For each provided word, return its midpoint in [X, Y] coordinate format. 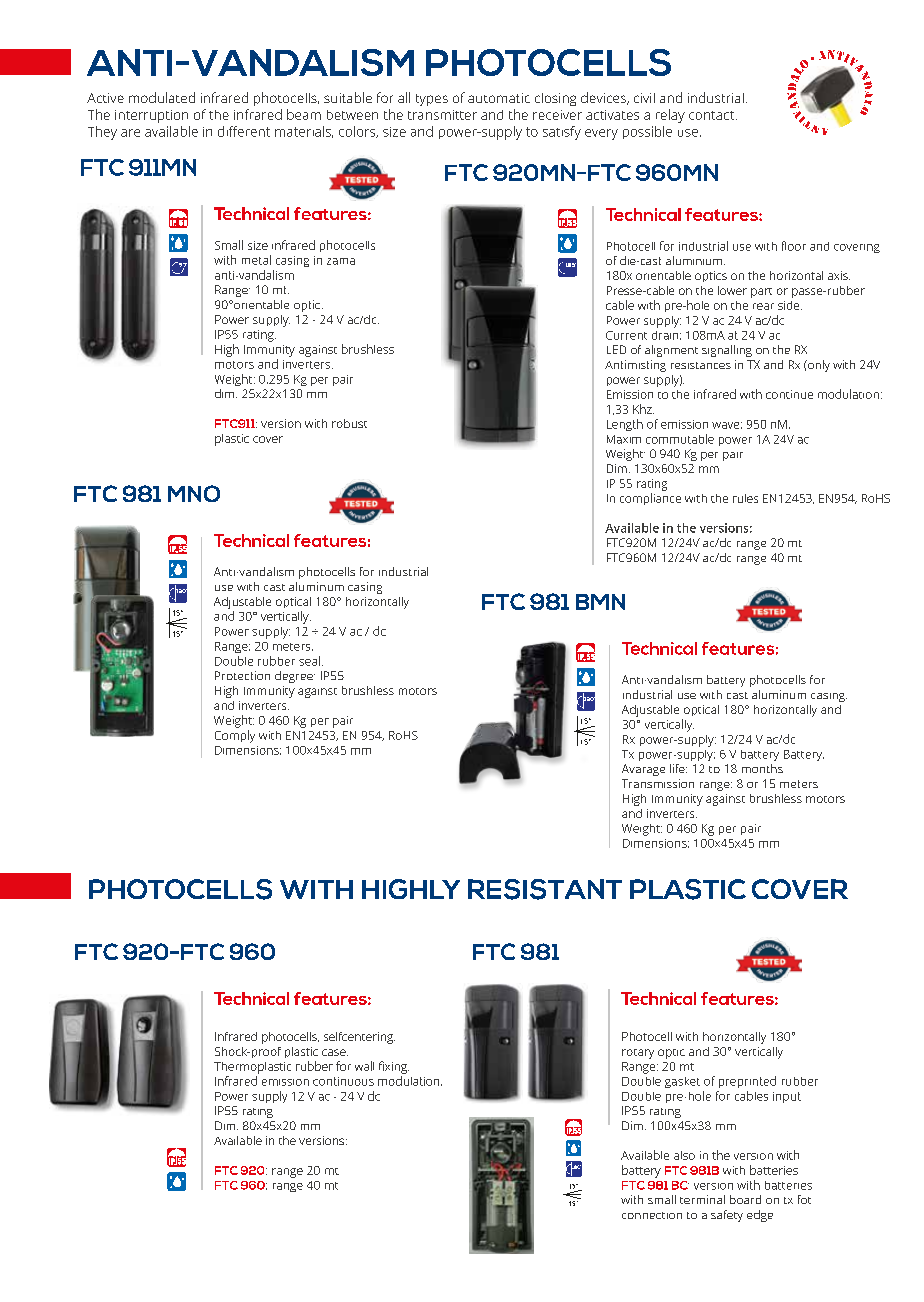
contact [711, 115]
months [762, 768]
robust [349, 423]
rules [745, 498]
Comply [235, 736]
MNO [194, 493]
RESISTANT [545, 889]
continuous [343, 1081]
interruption [151, 116]
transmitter [442, 115]
